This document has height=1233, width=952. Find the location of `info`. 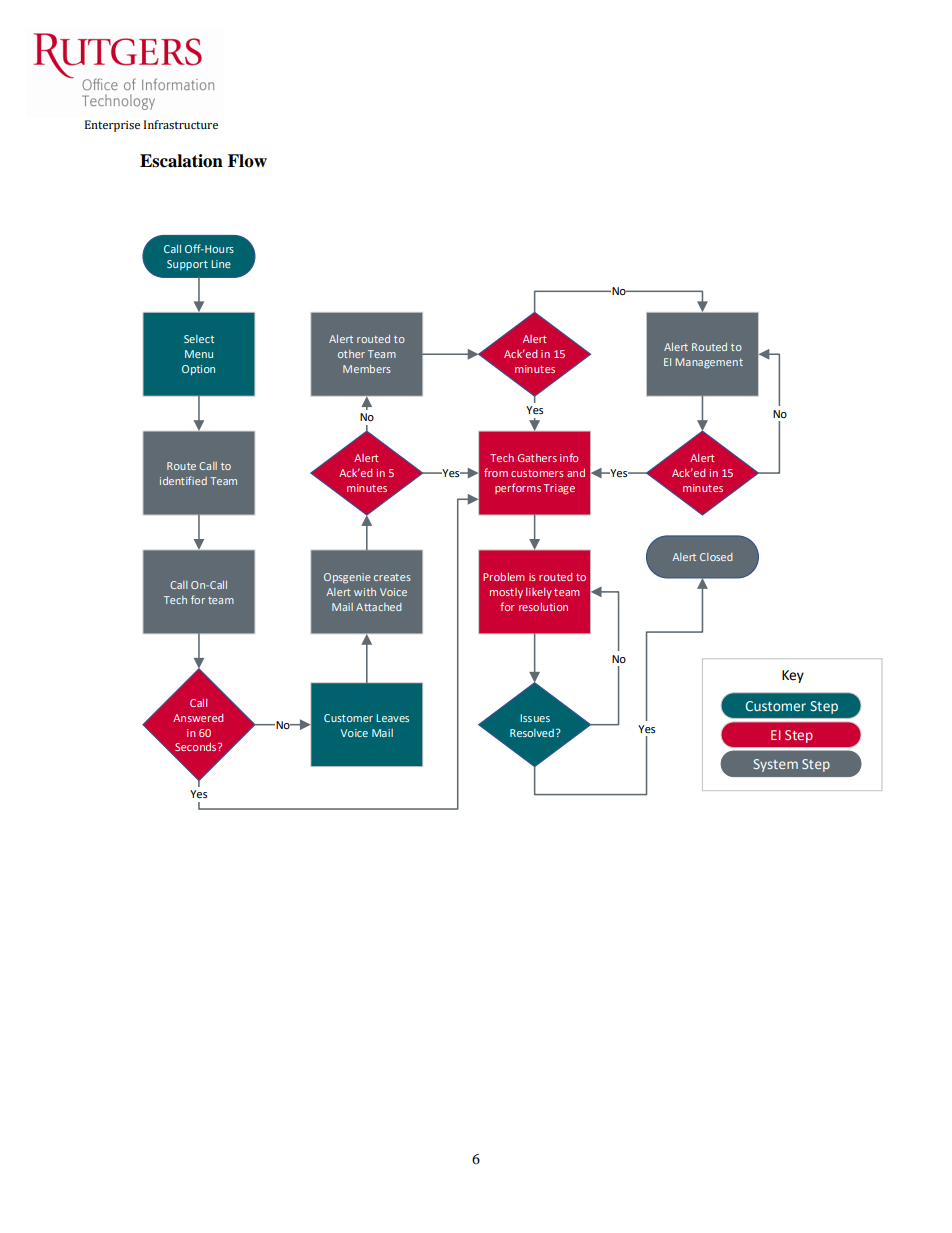

info is located at coordinates (569, 457).
